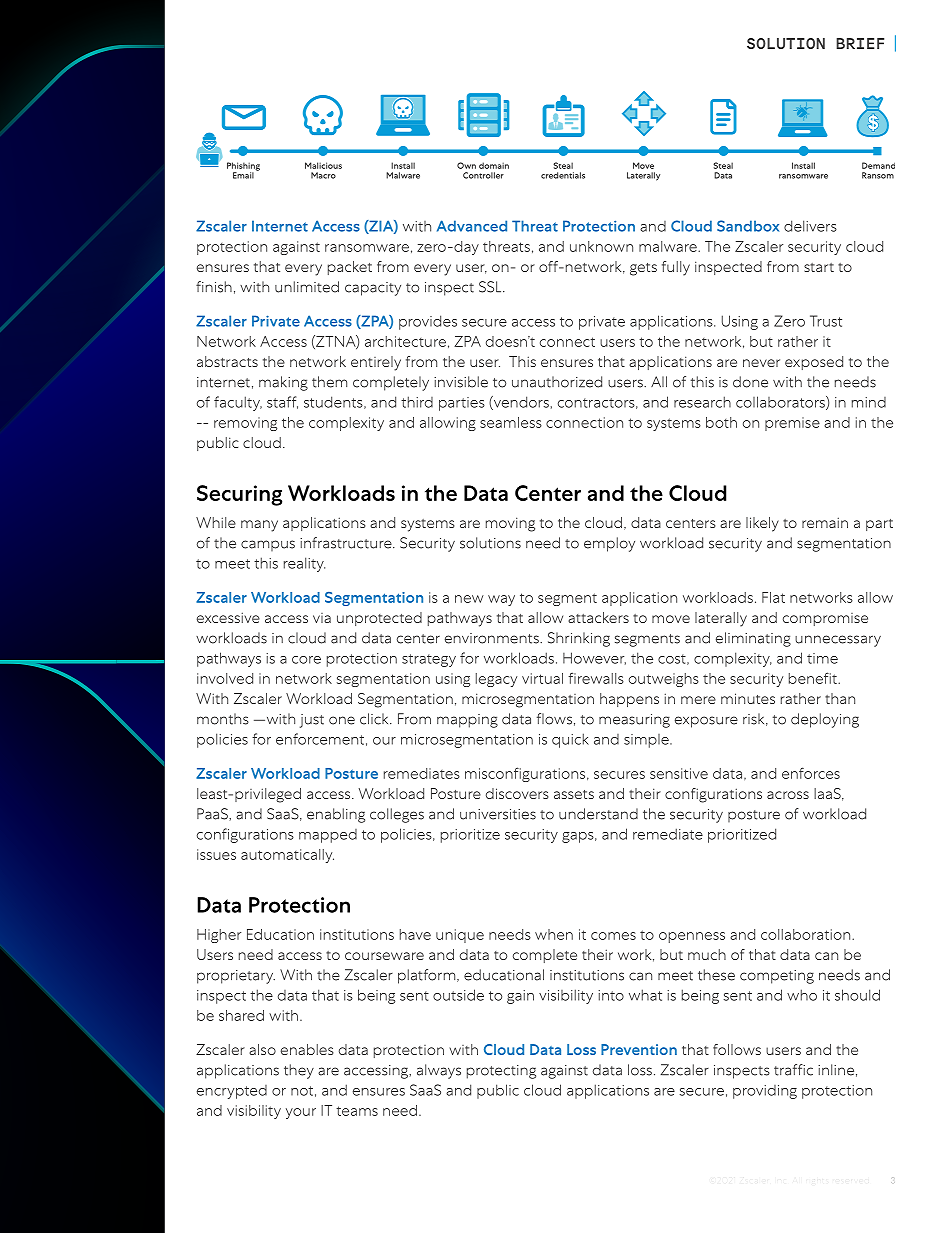  I want to click on protecting, so click(501, 1072).
